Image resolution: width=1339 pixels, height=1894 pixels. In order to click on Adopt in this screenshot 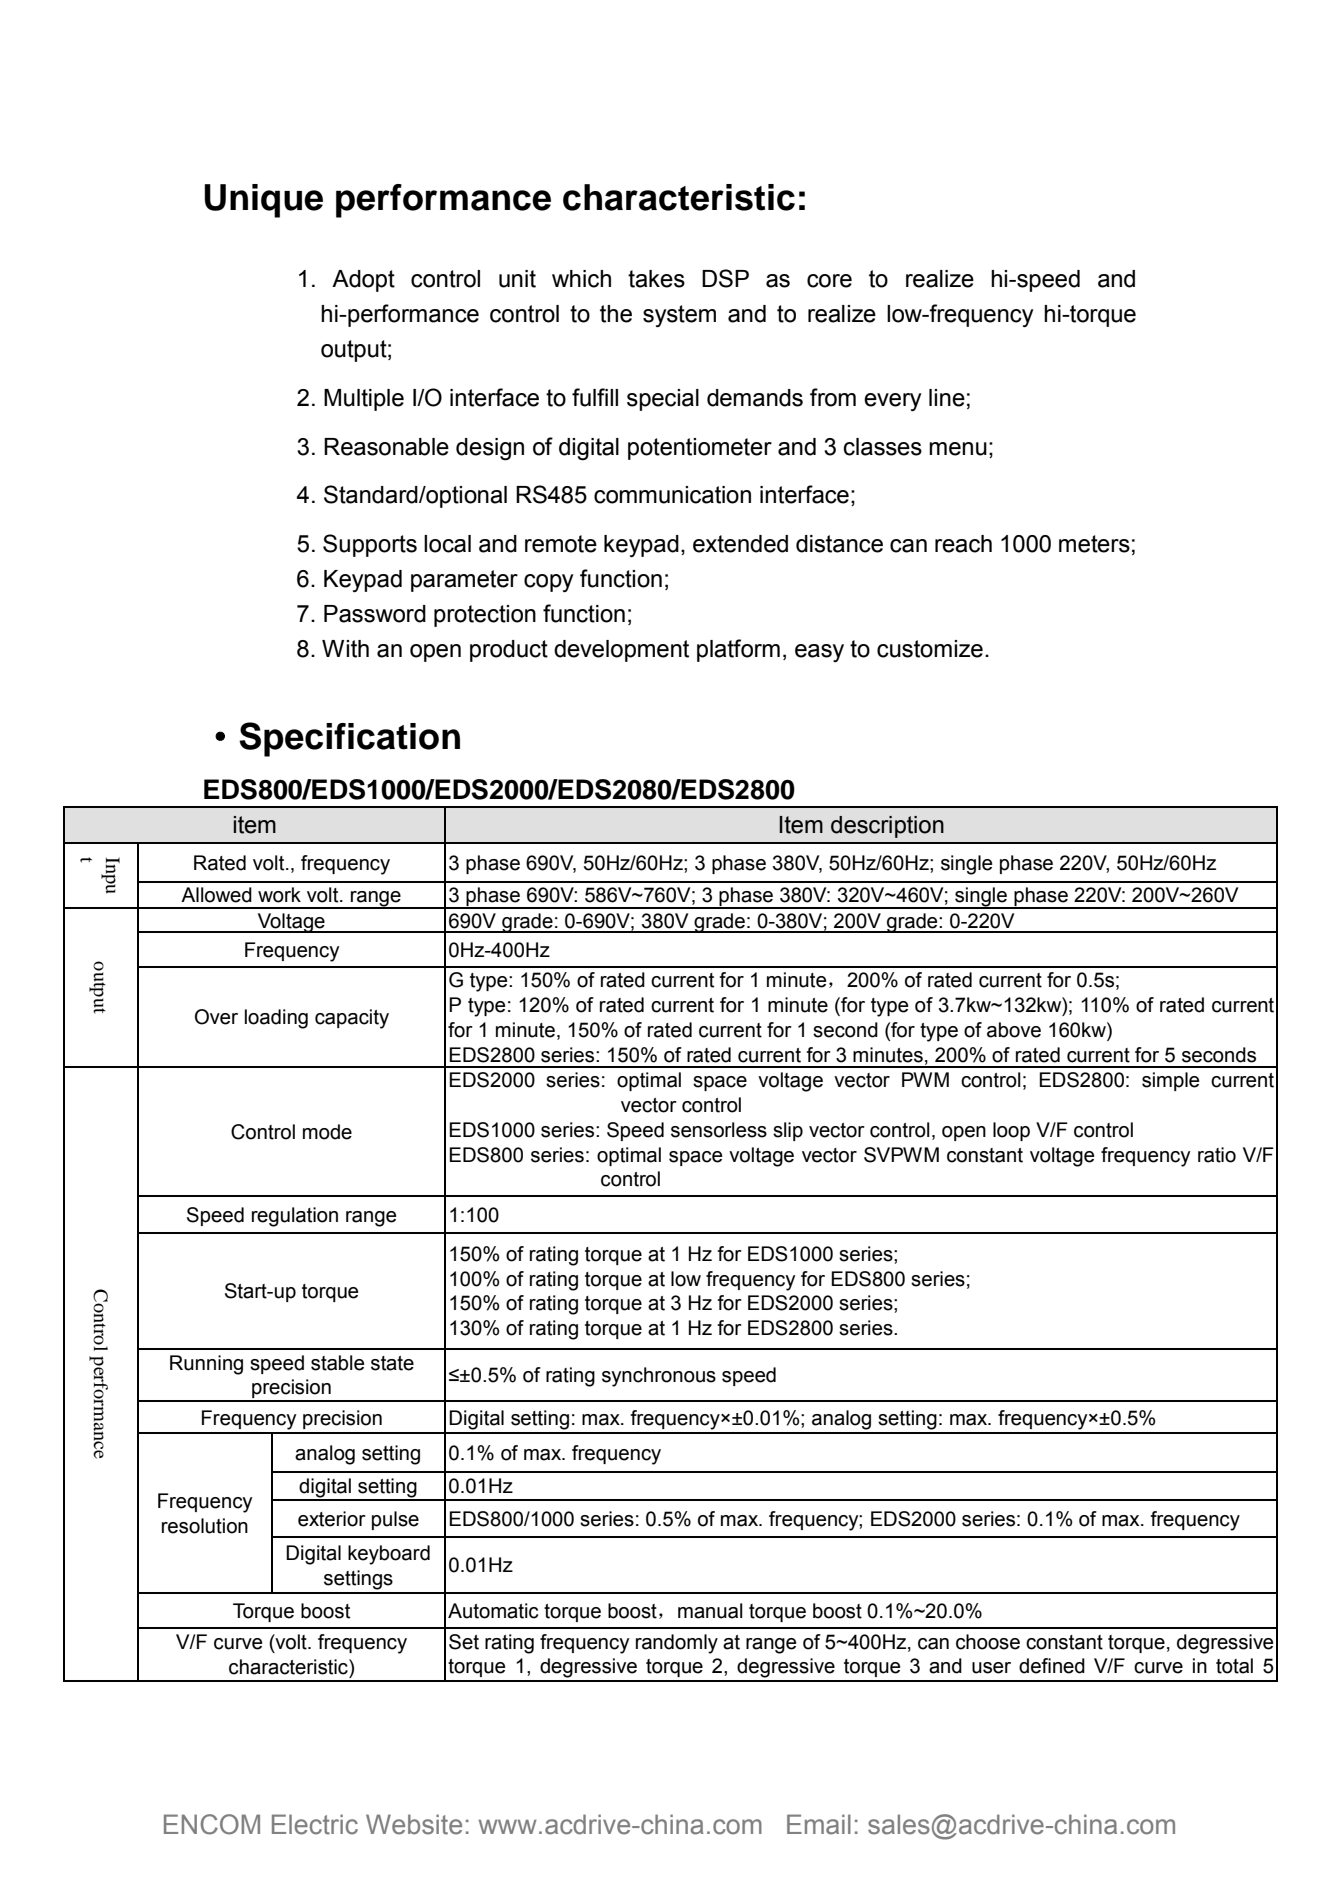, I will do `click(363, 281)`.
